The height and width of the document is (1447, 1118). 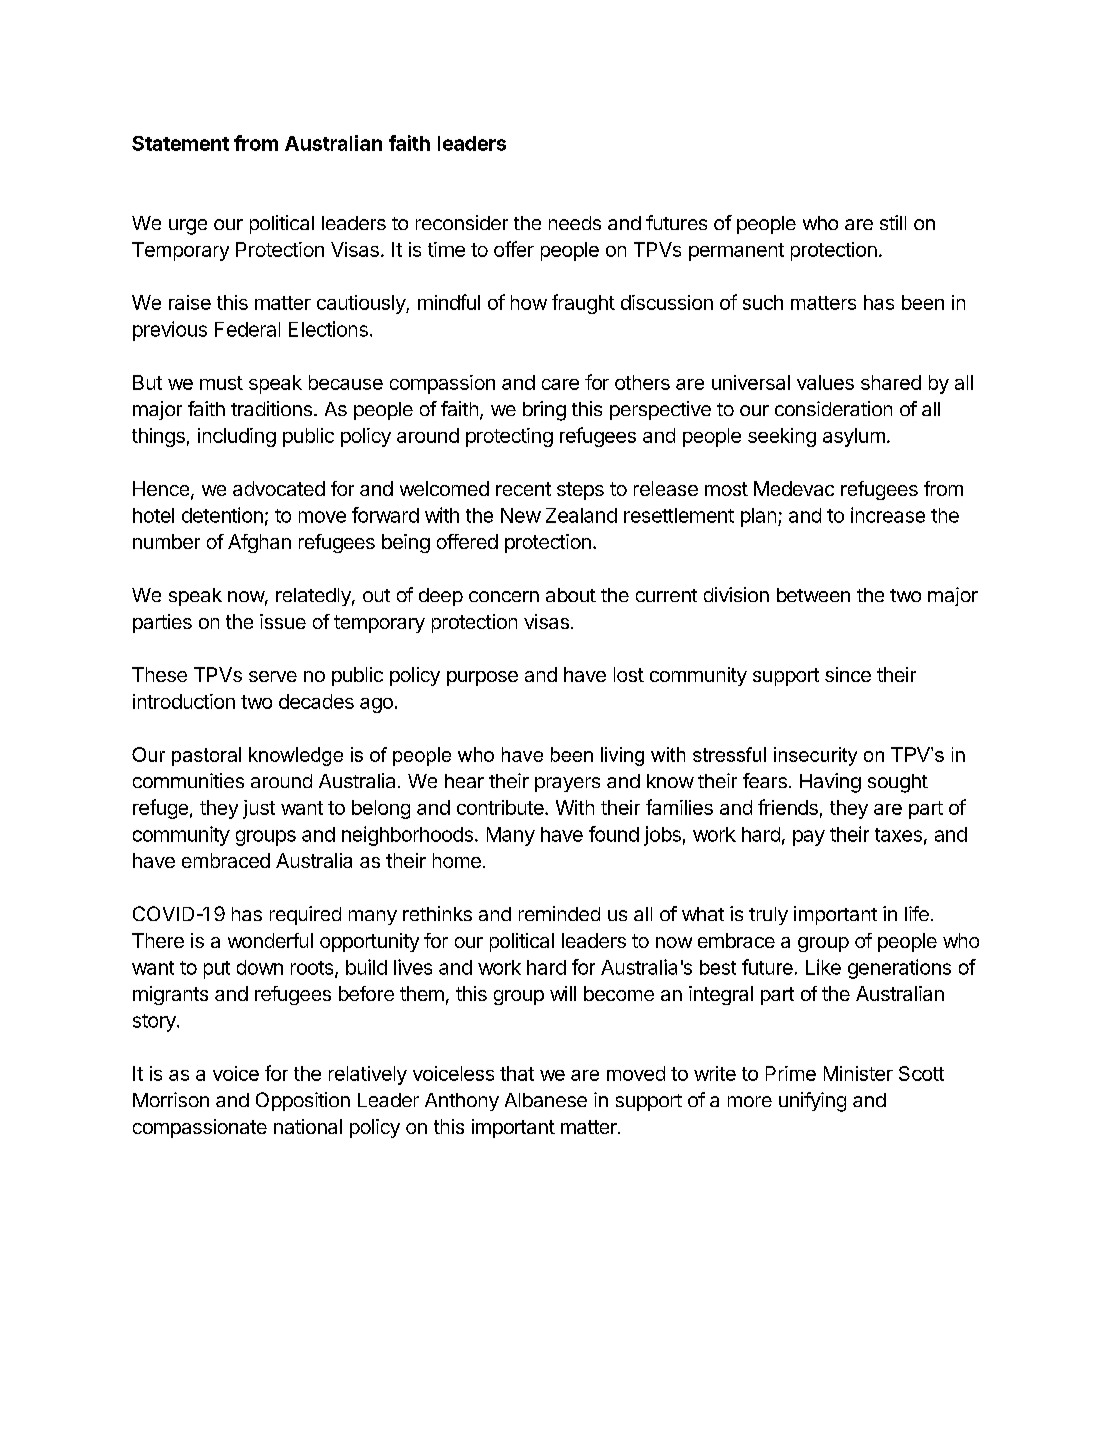 What do you see at coordinates (247, 329) in the document?
I see `Federal` at bounding box center [247, 329].
